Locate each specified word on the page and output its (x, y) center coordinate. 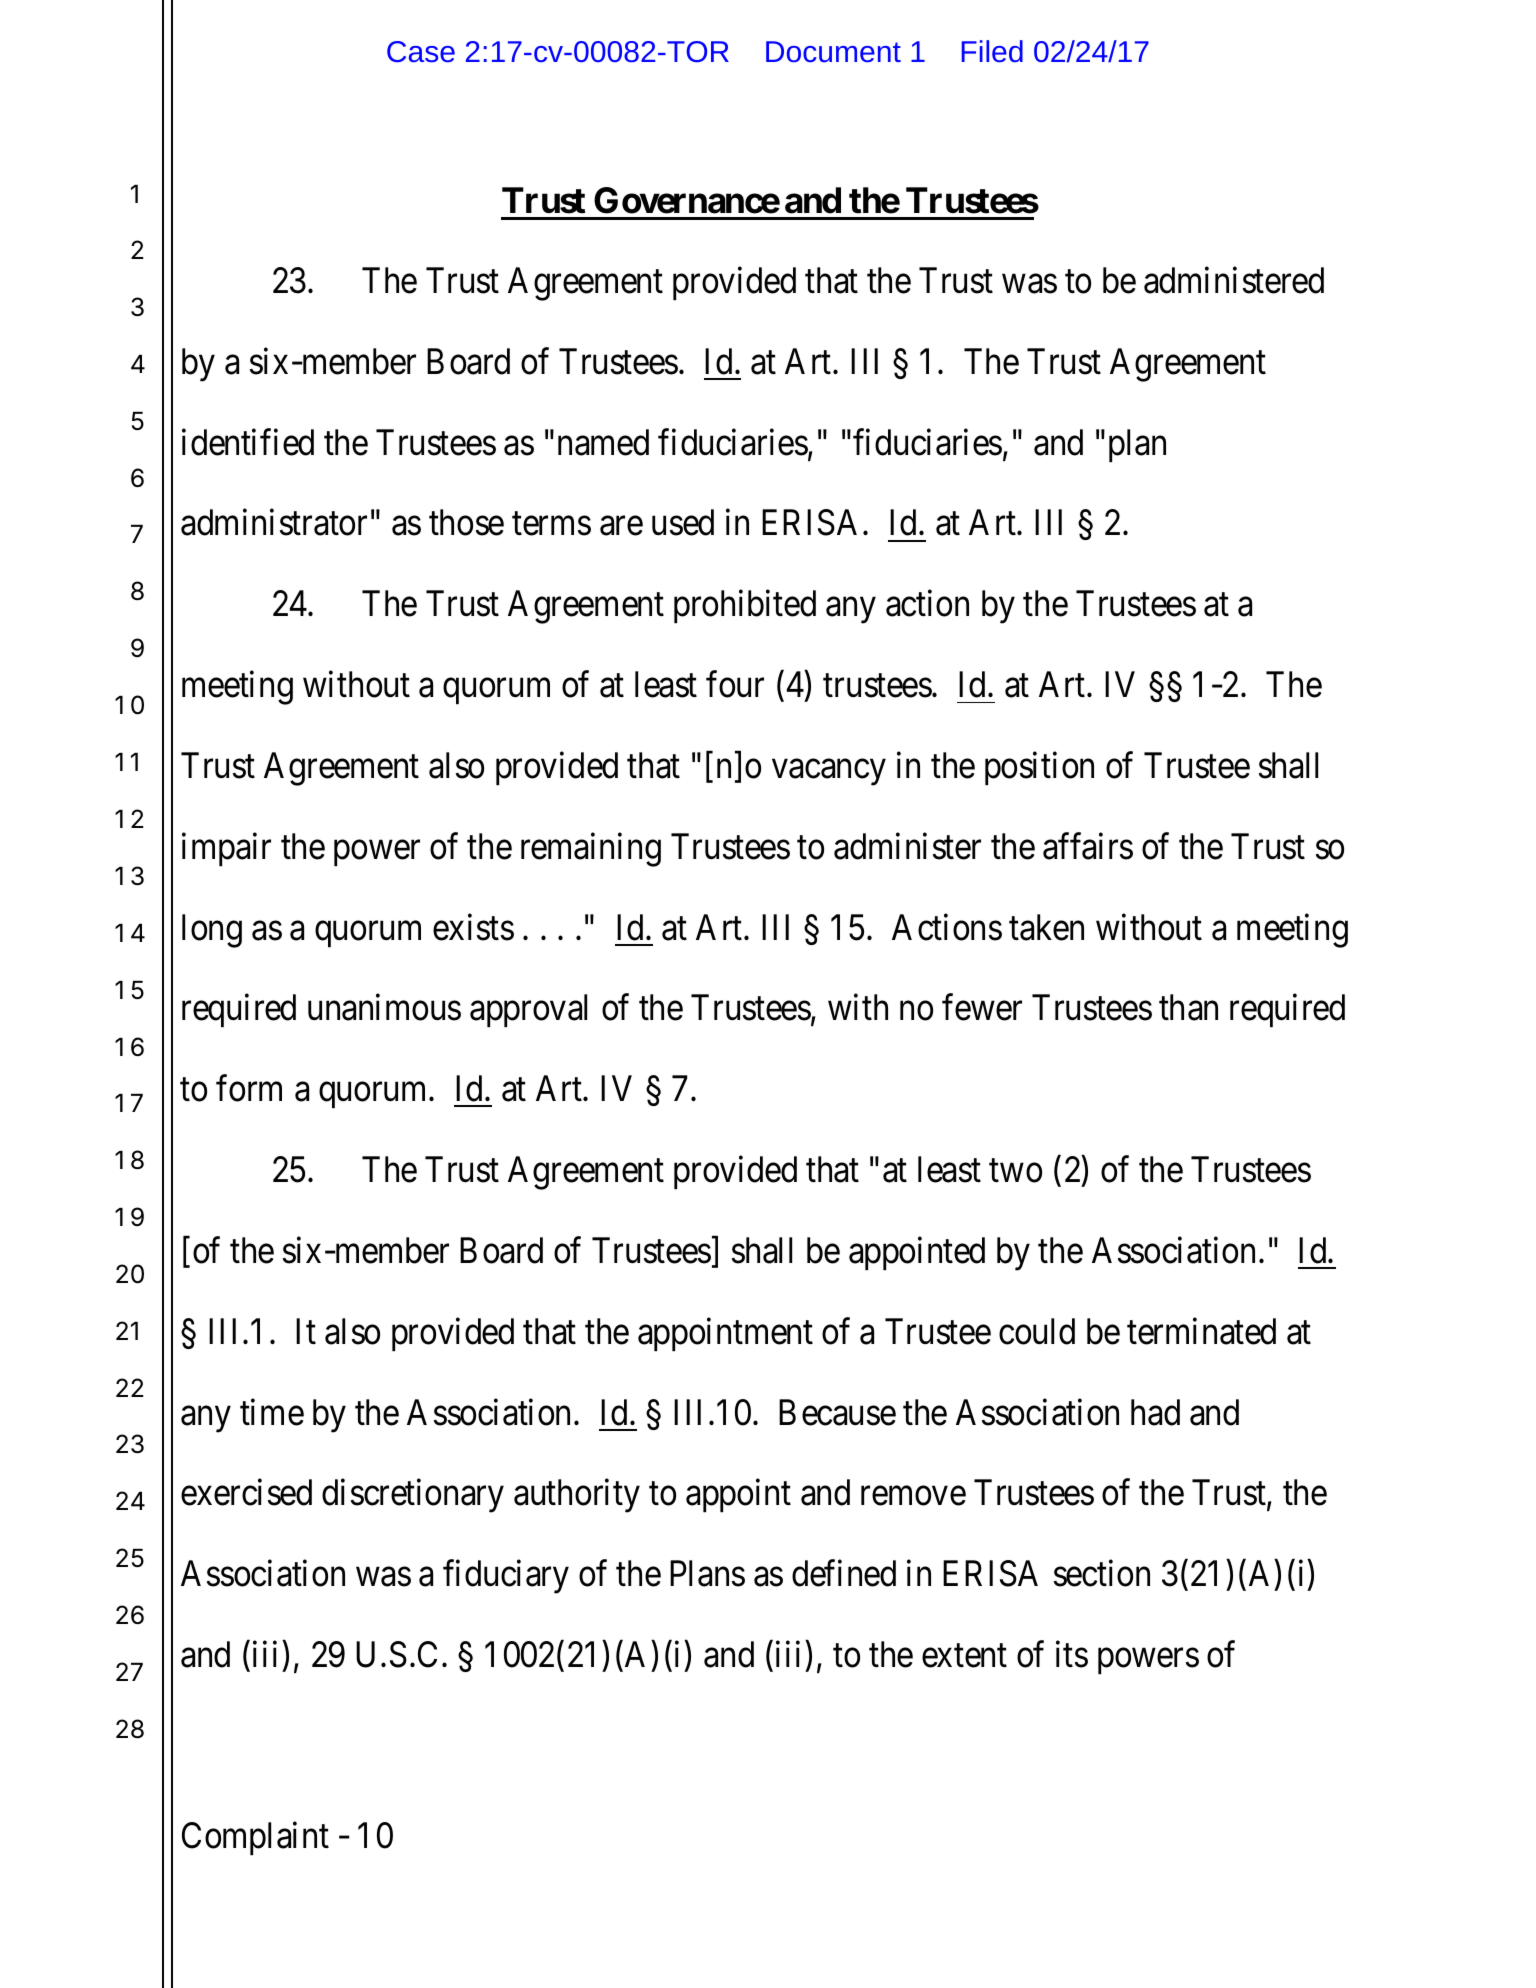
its (1072, 1654)
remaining (591, 850)
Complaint (255, 1838)
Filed (992, 51)
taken (1046, 927)
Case (421, 51)
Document (833, 51)
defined (844, 1573)
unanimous (384, 1007)
